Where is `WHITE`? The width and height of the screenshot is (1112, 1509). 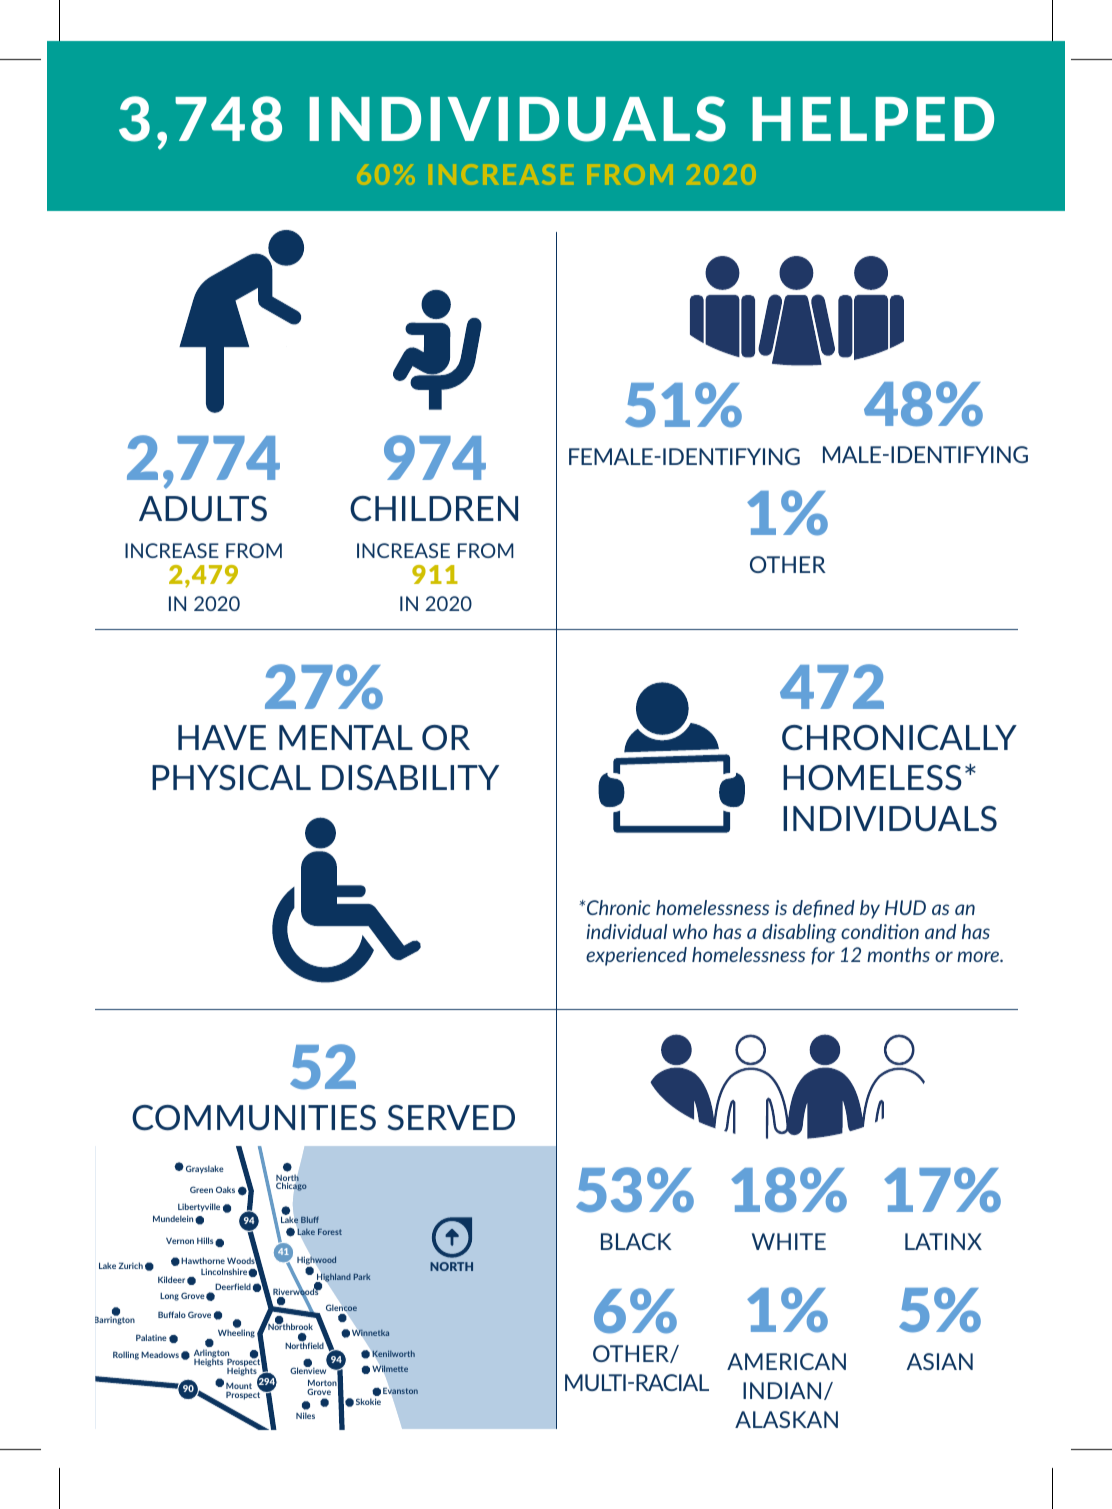 WHITE is located at coordinates (789, 1241).
